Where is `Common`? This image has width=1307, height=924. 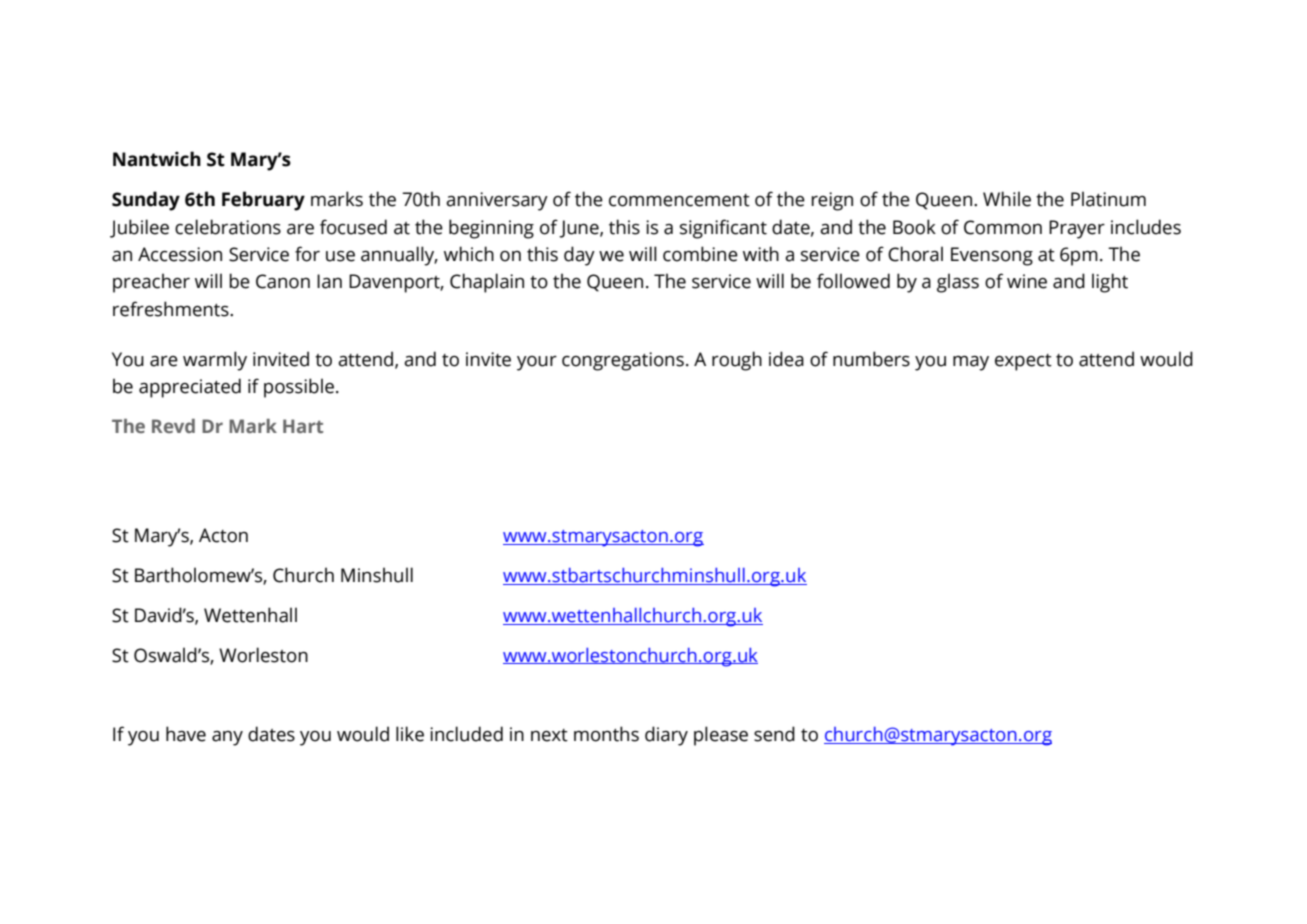
Common is located at coordinates (1003, 227).
